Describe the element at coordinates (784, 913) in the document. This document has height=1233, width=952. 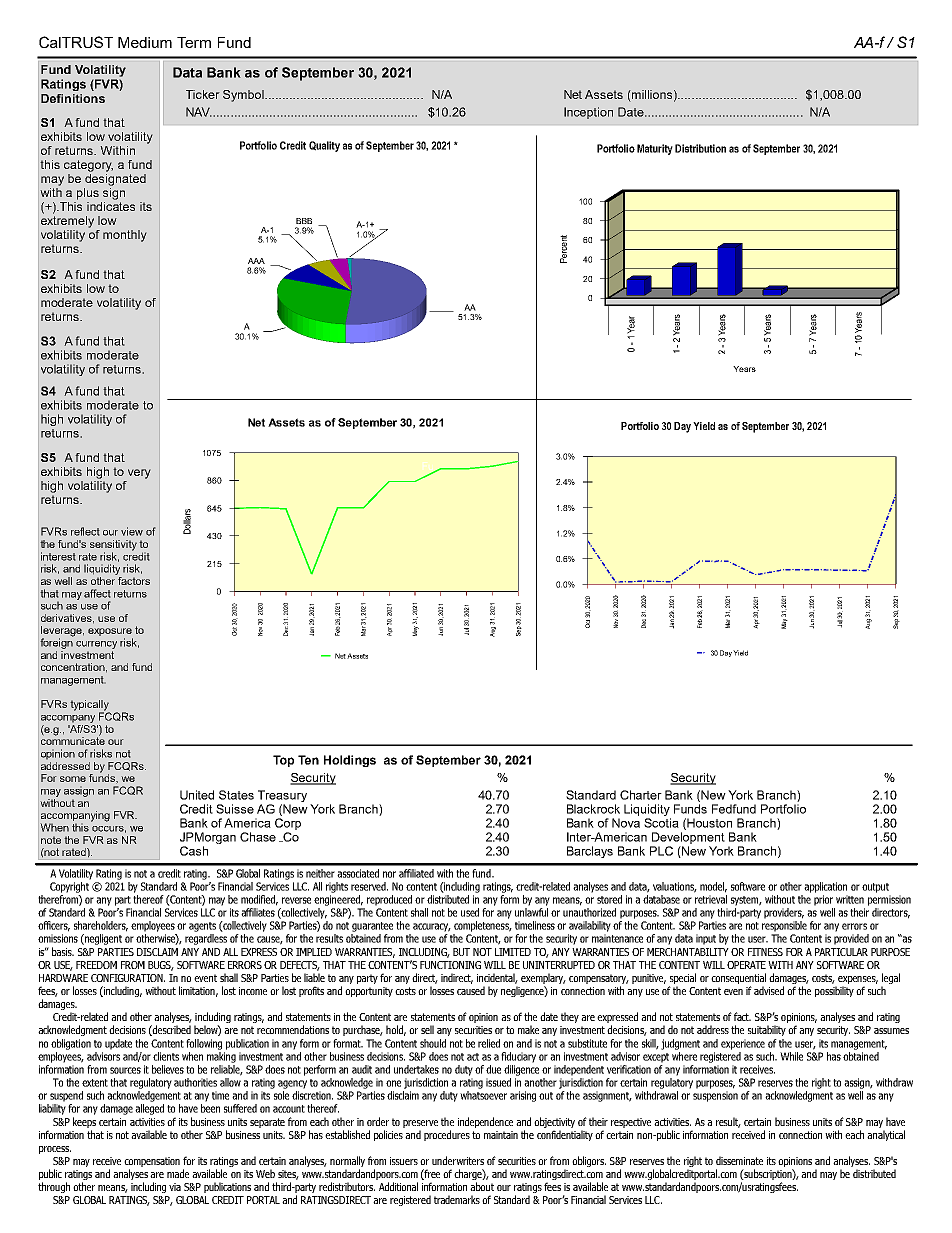
I see `providers` at that location.
